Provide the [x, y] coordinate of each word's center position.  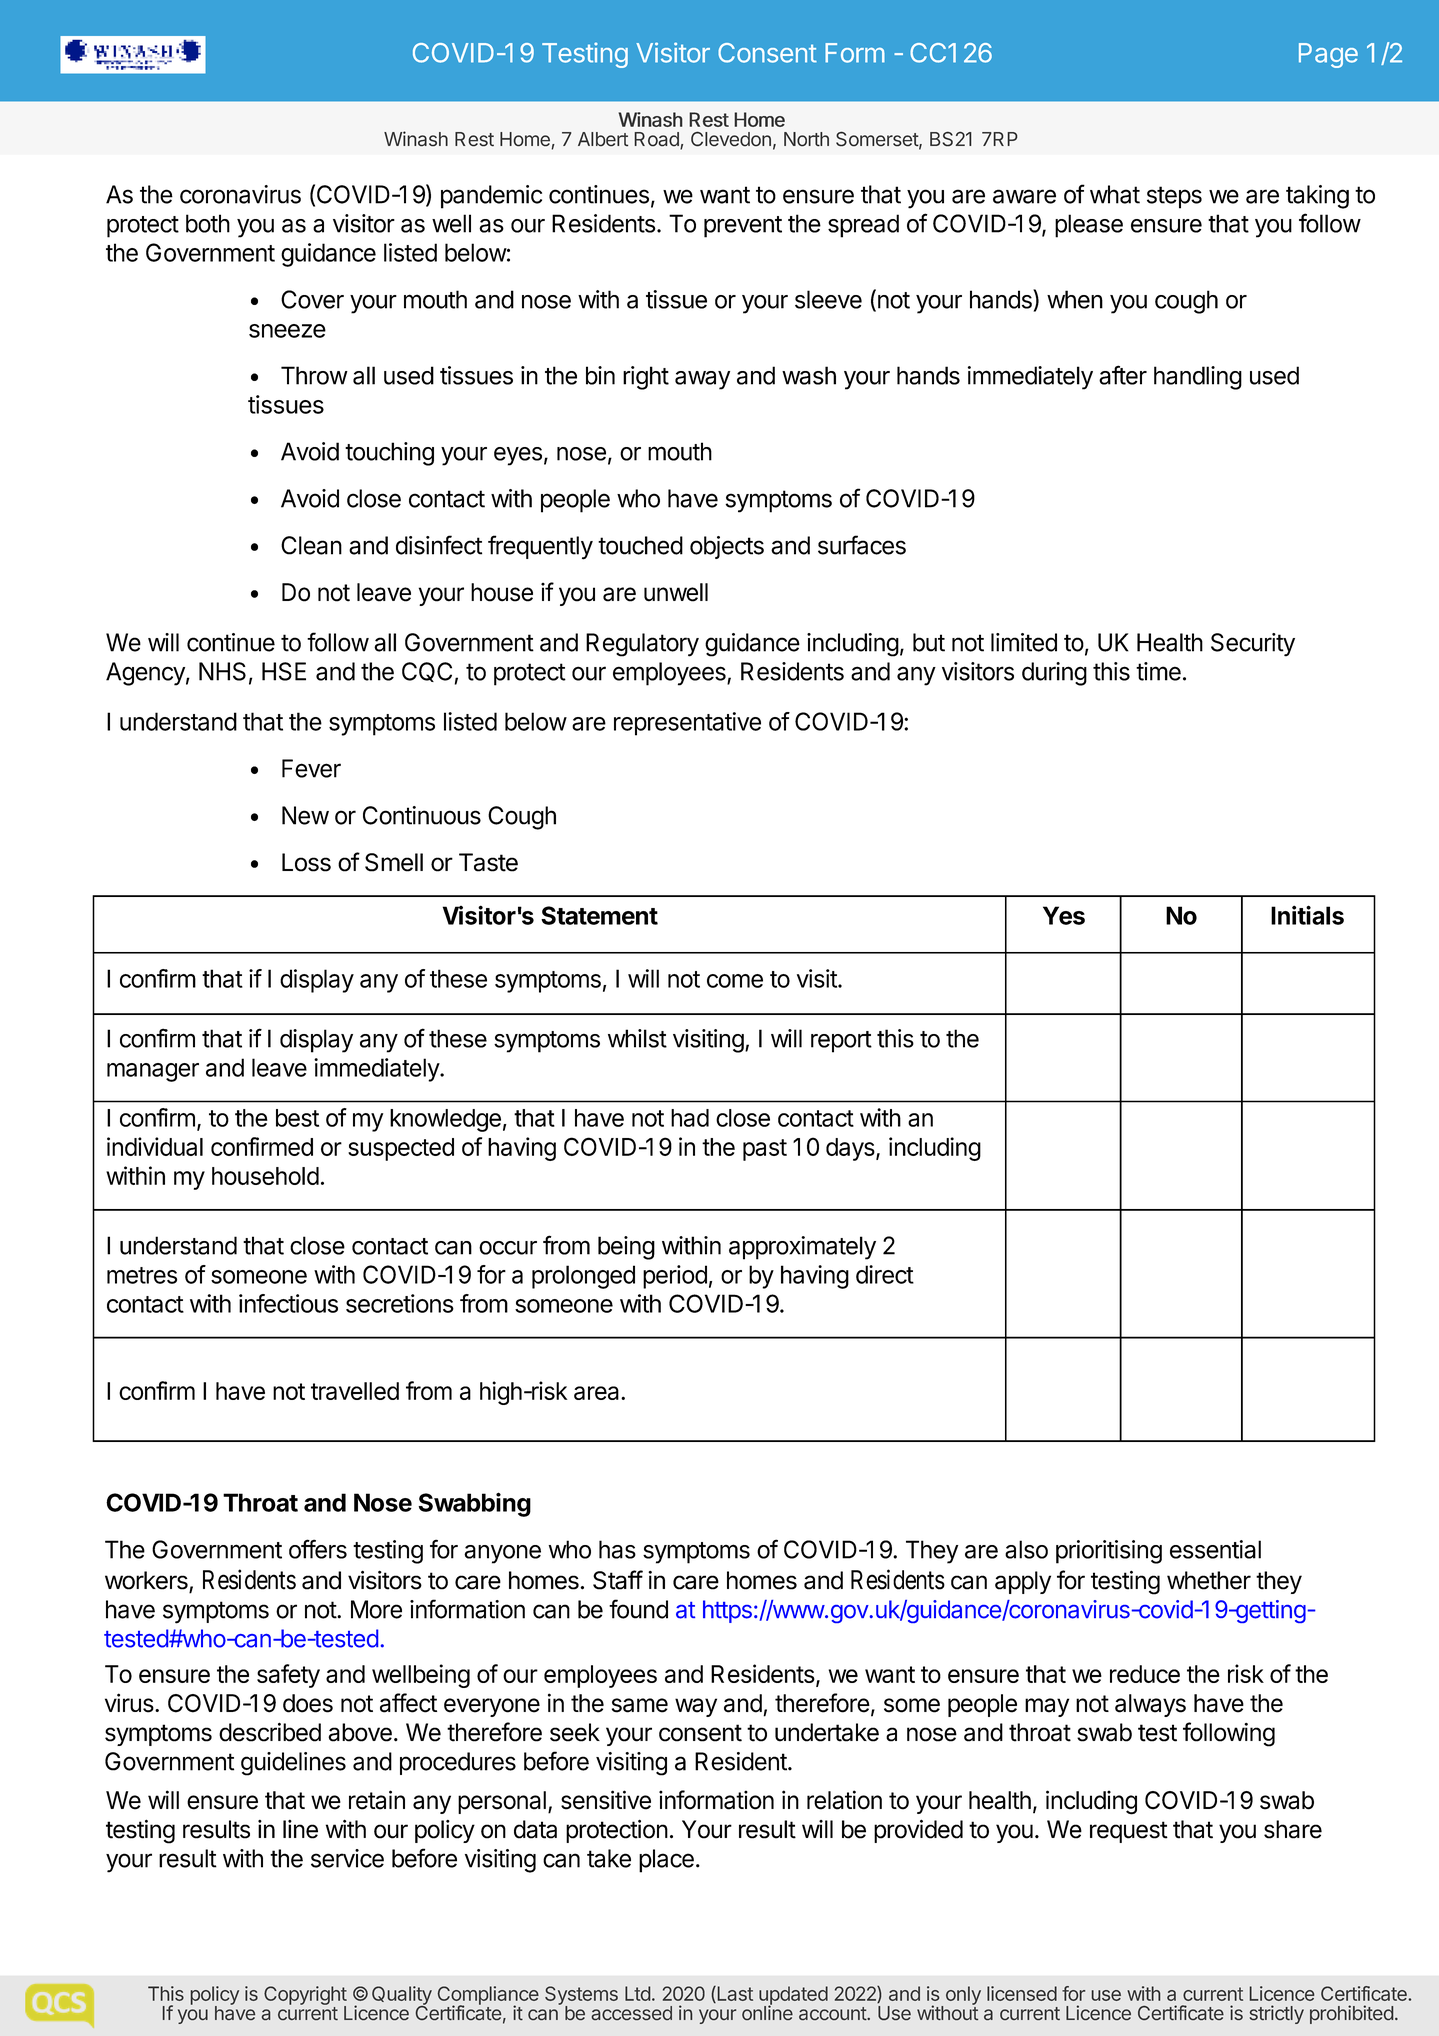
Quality [402, 1996]
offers [318, 1549]
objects [727, 547]
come [735, 981]
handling [1198, 378]
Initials [1307, 915]
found [638, 1609]
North [806, 139]
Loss [306, 862]
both [208, 223]
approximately [802, 1248]
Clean [311, 545]
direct [885, 1274]
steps [1174, 197]
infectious [288, 1303]
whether [1209, 1580]
